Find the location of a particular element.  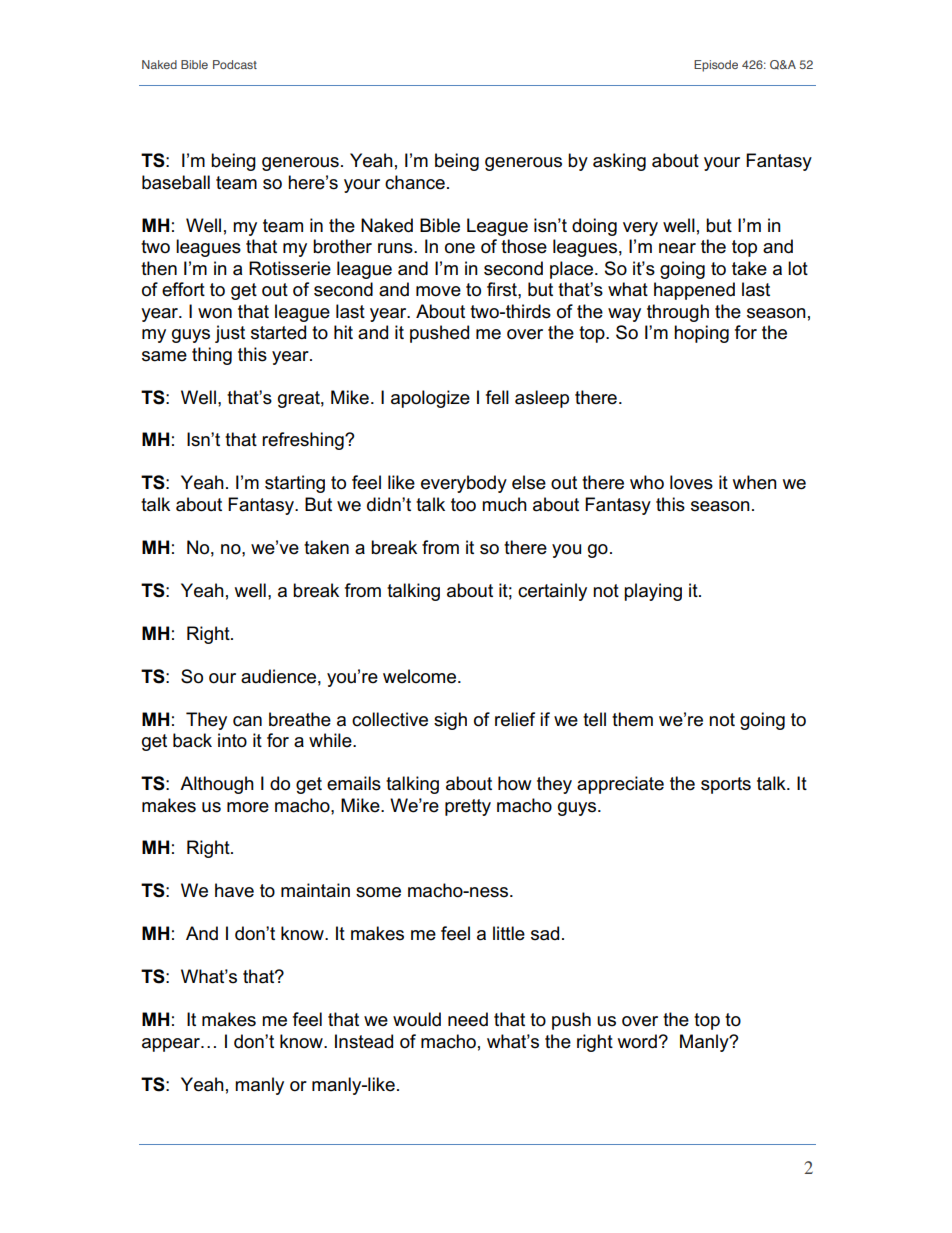

need is located at coordinates (468, 1019).
